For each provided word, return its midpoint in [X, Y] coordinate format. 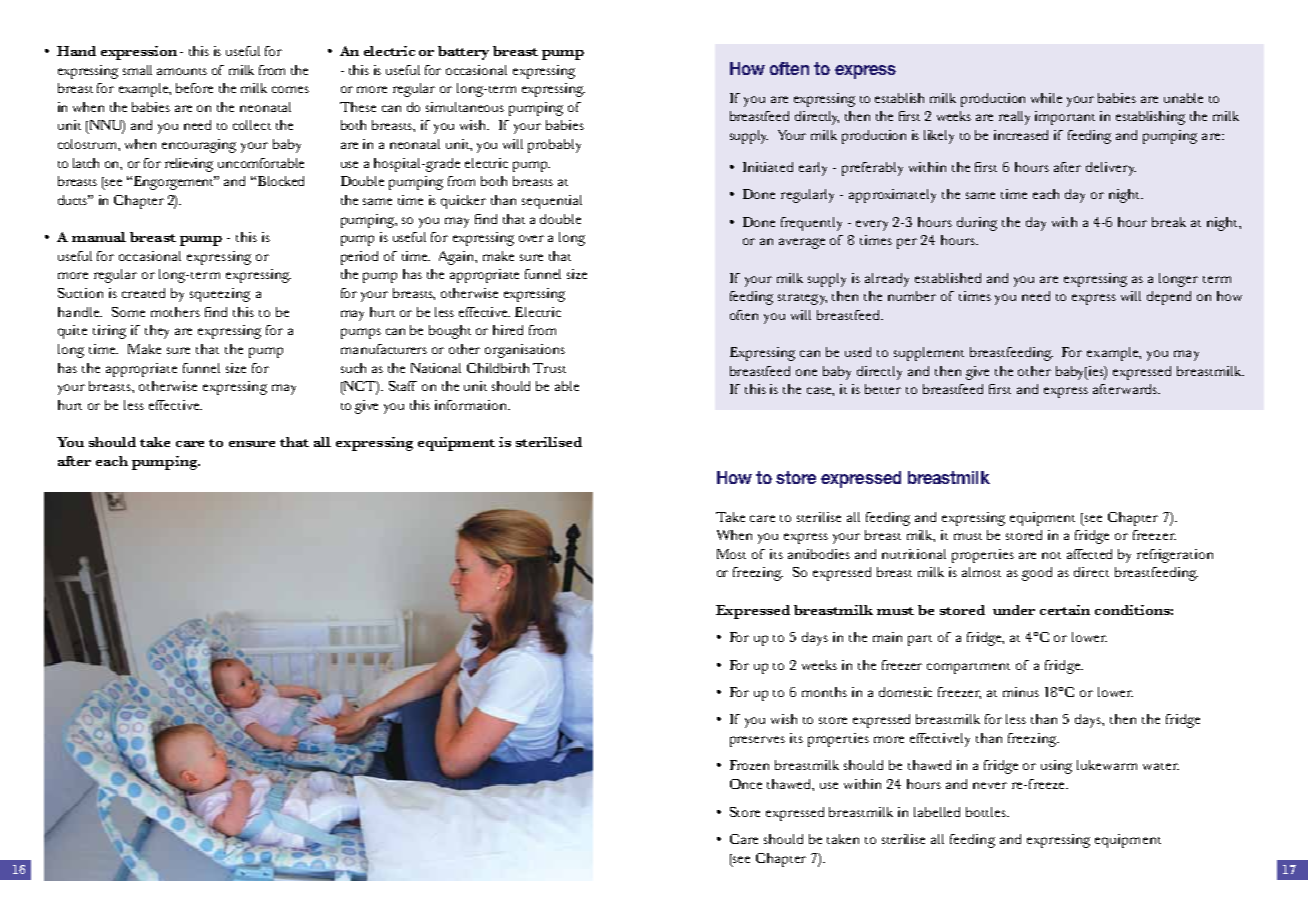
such [353, 368]
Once [746, 784]
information [472, 405]
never [990, 785]
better [883, 389]
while [1046, 98]
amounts [182, 71]
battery [463, 53]
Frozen [749, 765]
